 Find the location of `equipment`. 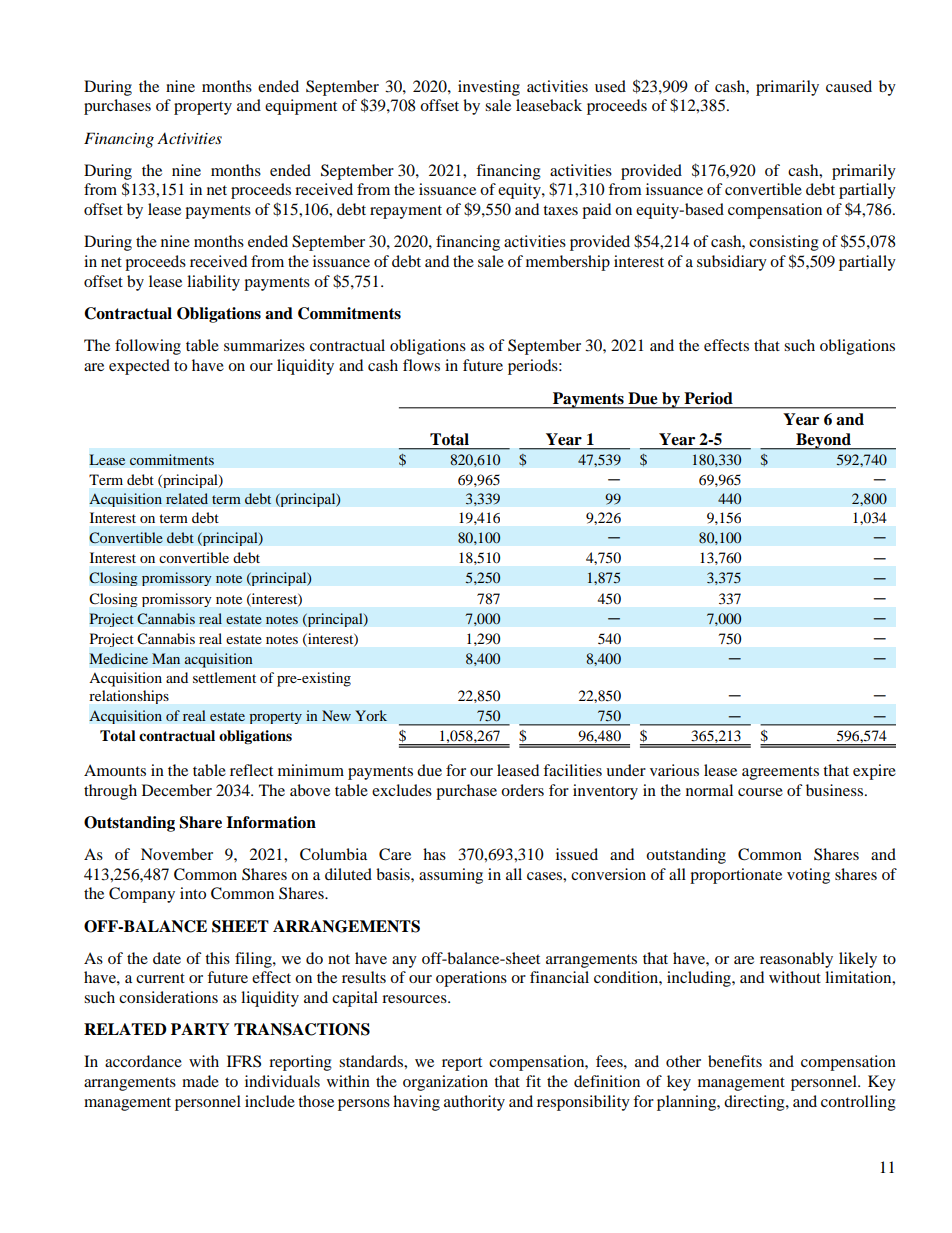

equipment is located at coordinates (301, 107).
